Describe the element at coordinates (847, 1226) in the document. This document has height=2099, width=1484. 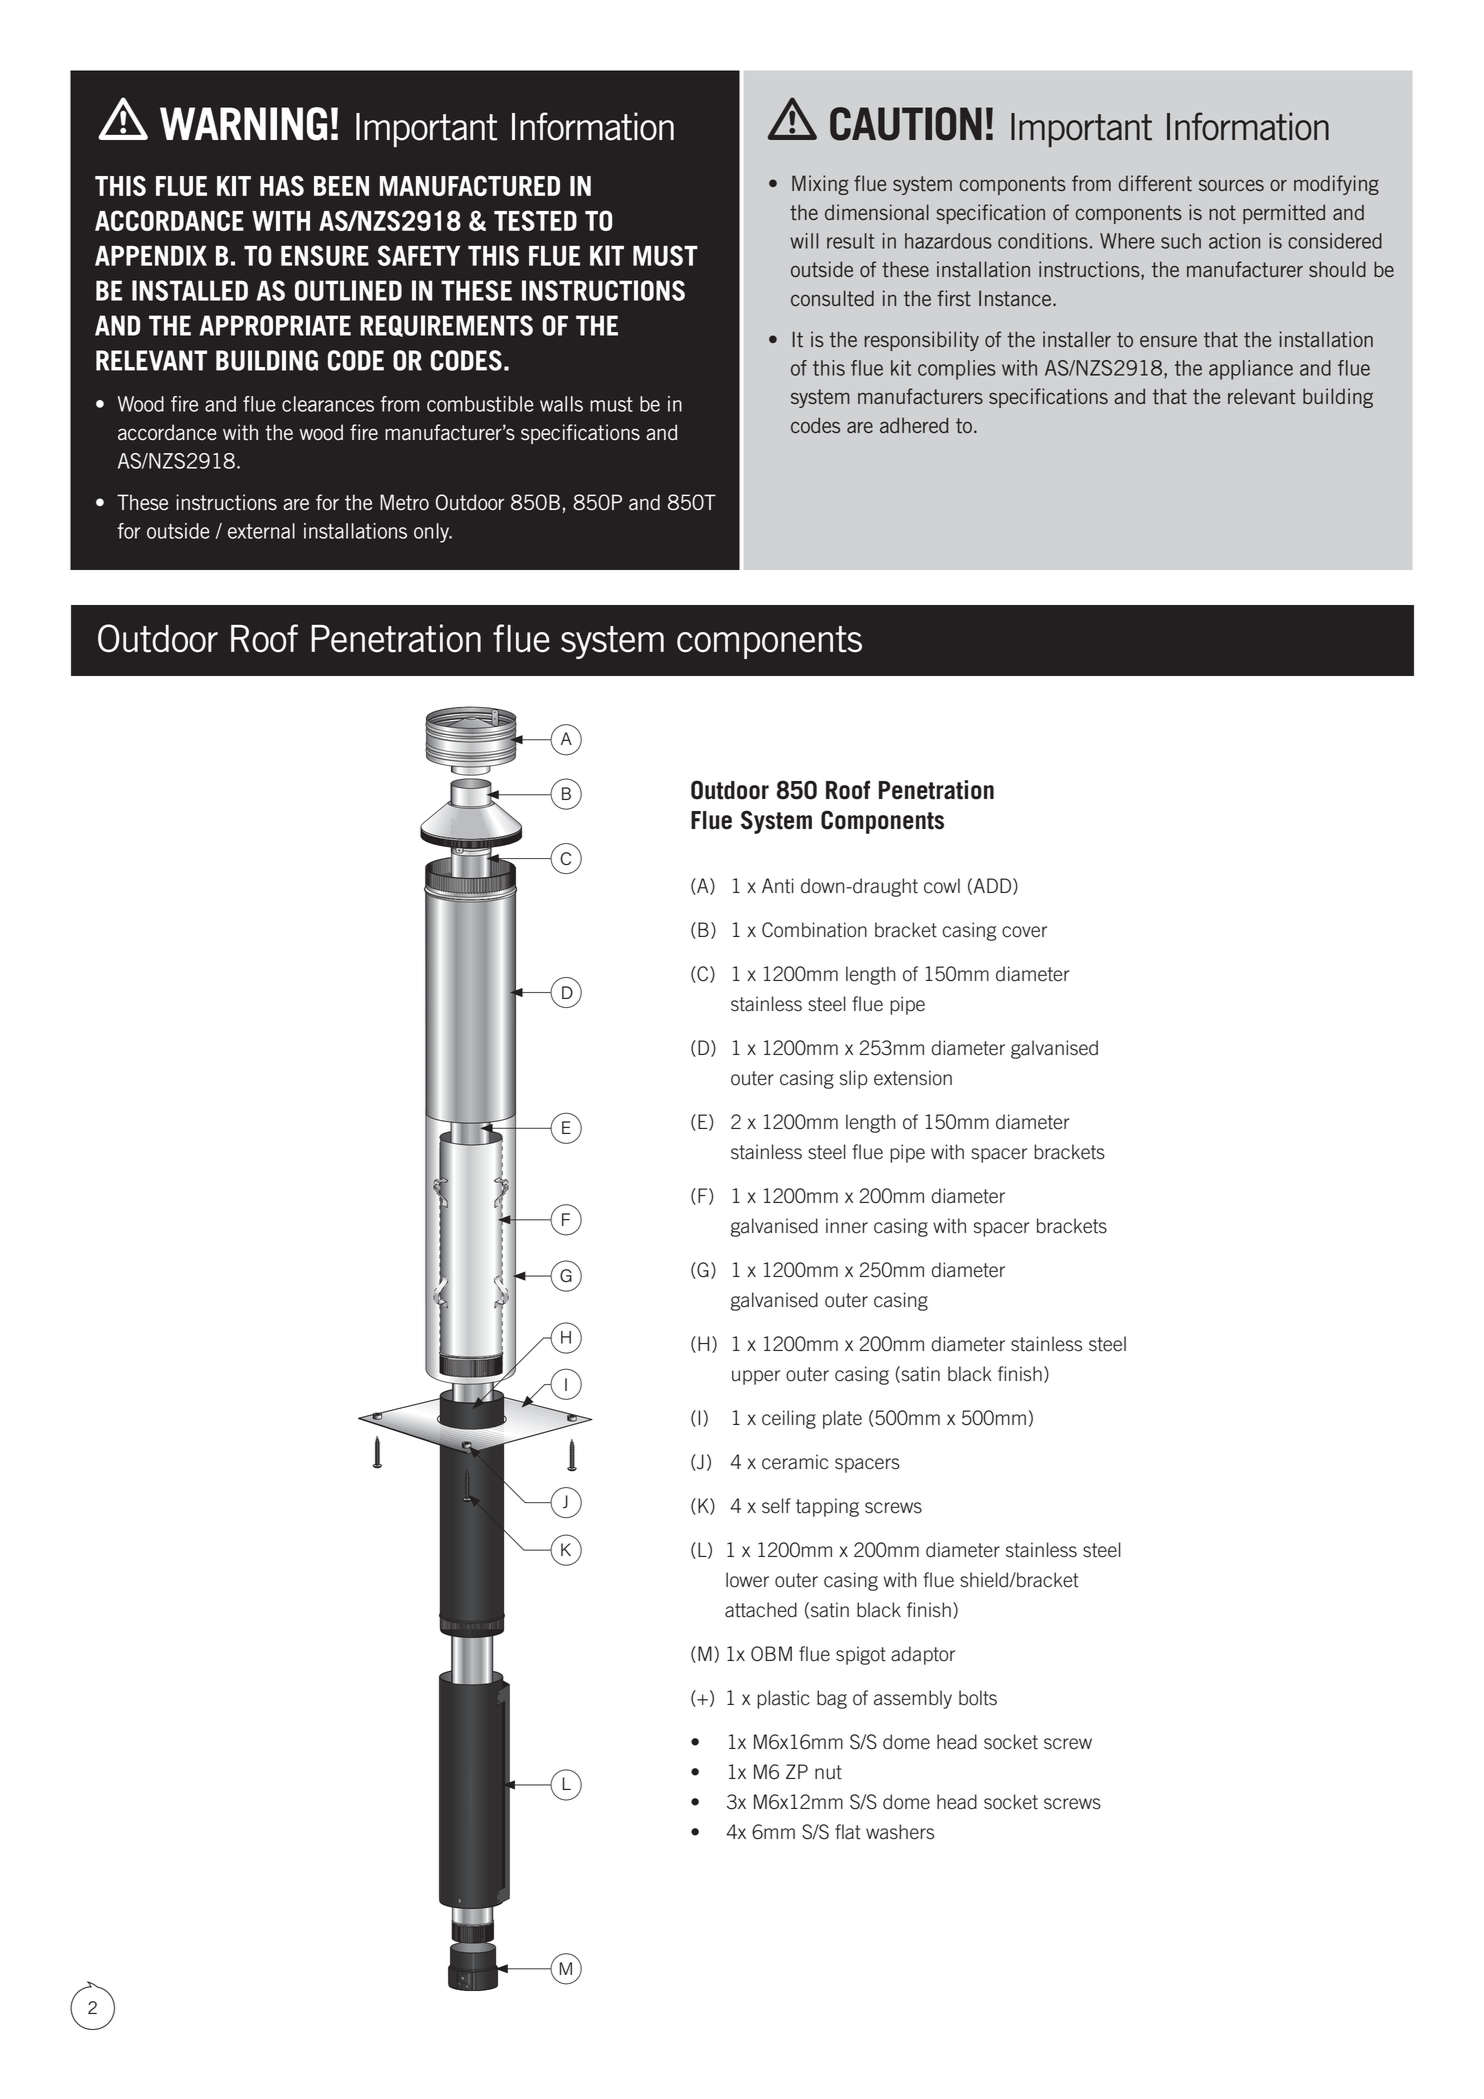
I see `inner` at that location.
